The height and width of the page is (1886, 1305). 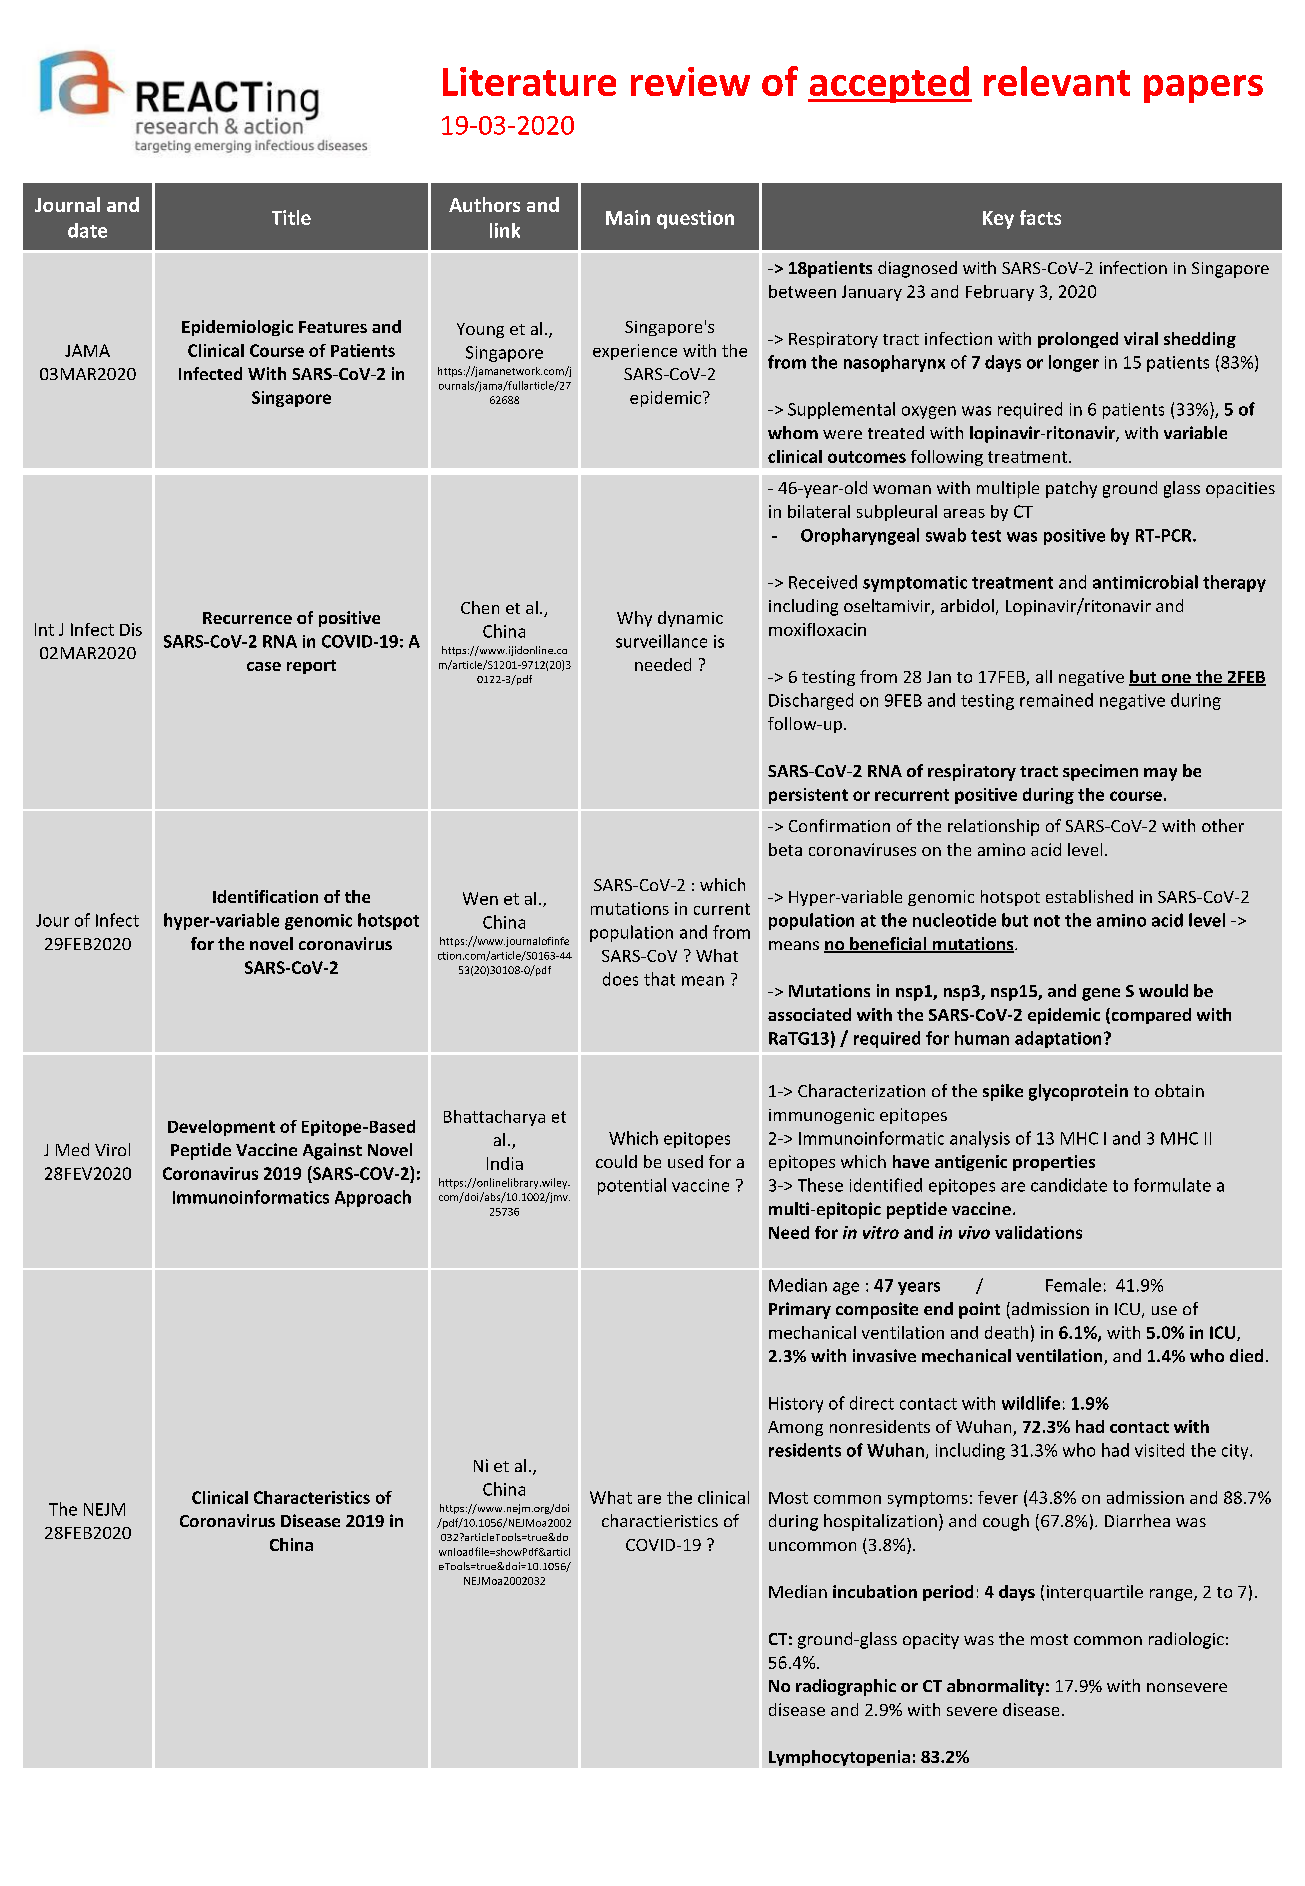 I want to click on patchy, so click(x=1071, y=489).
